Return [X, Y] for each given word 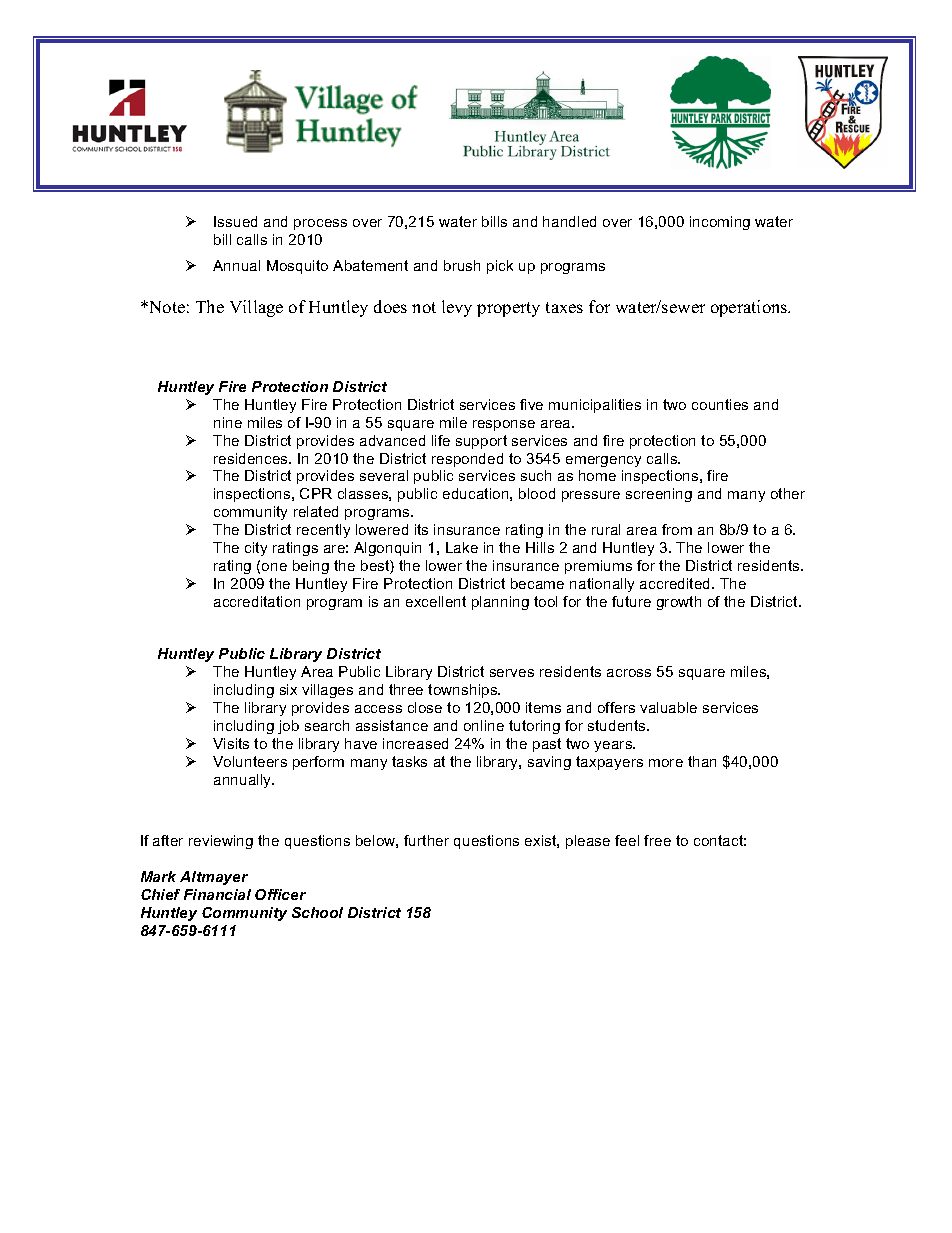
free [657, 840]
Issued [235, 221]
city [256, 549]
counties [720, 404]
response [504, 425]
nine [228, 422]
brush [462, 265]
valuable [668, 707]
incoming [720, 223]
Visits [231, 743]
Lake [462, 547]
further [426, 840]
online [484, 725]
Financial [217, 894]
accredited [676, 583]
